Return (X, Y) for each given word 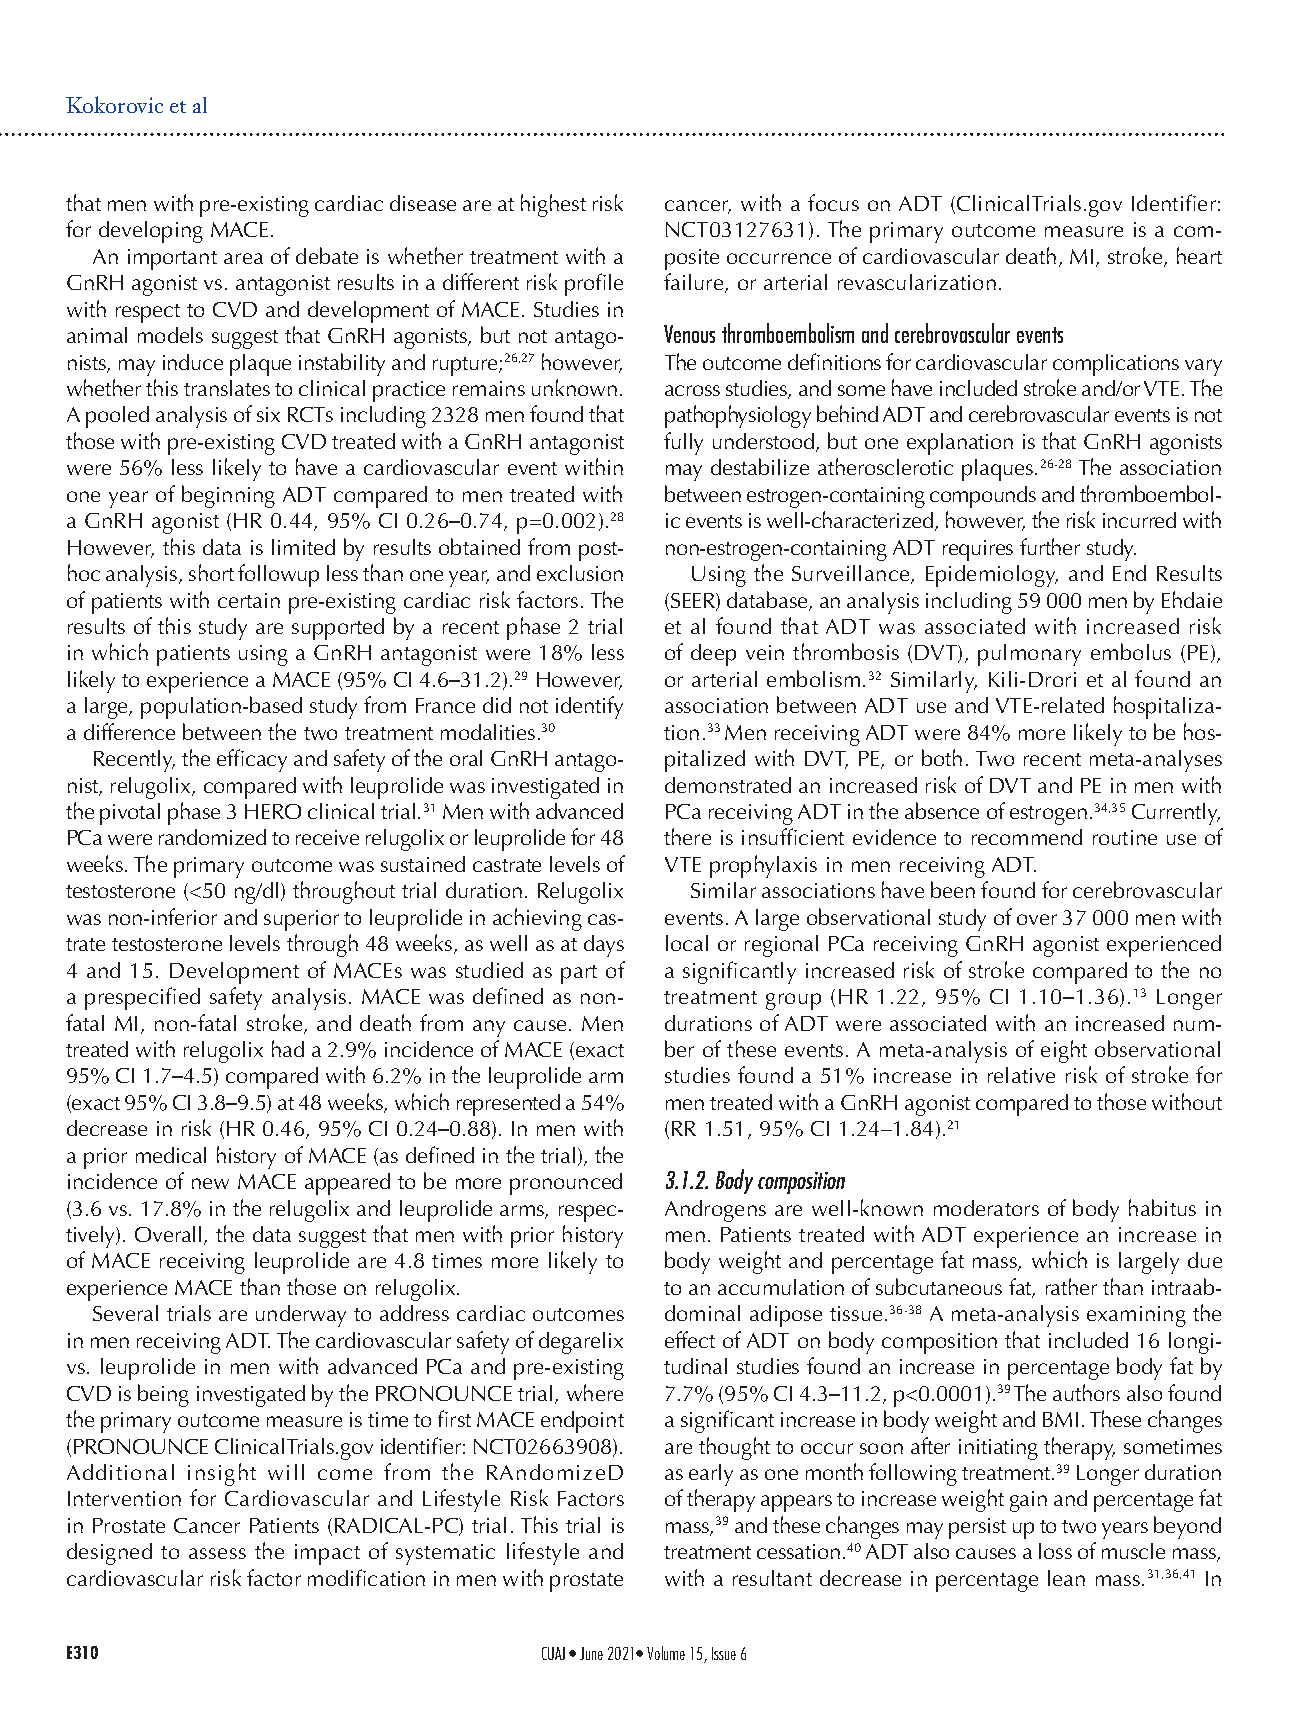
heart (1199, 255)
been (953, 889)
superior (301, 920)
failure (695, 283)
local (687, 943)
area (243, 258)
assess (217, 1553)
